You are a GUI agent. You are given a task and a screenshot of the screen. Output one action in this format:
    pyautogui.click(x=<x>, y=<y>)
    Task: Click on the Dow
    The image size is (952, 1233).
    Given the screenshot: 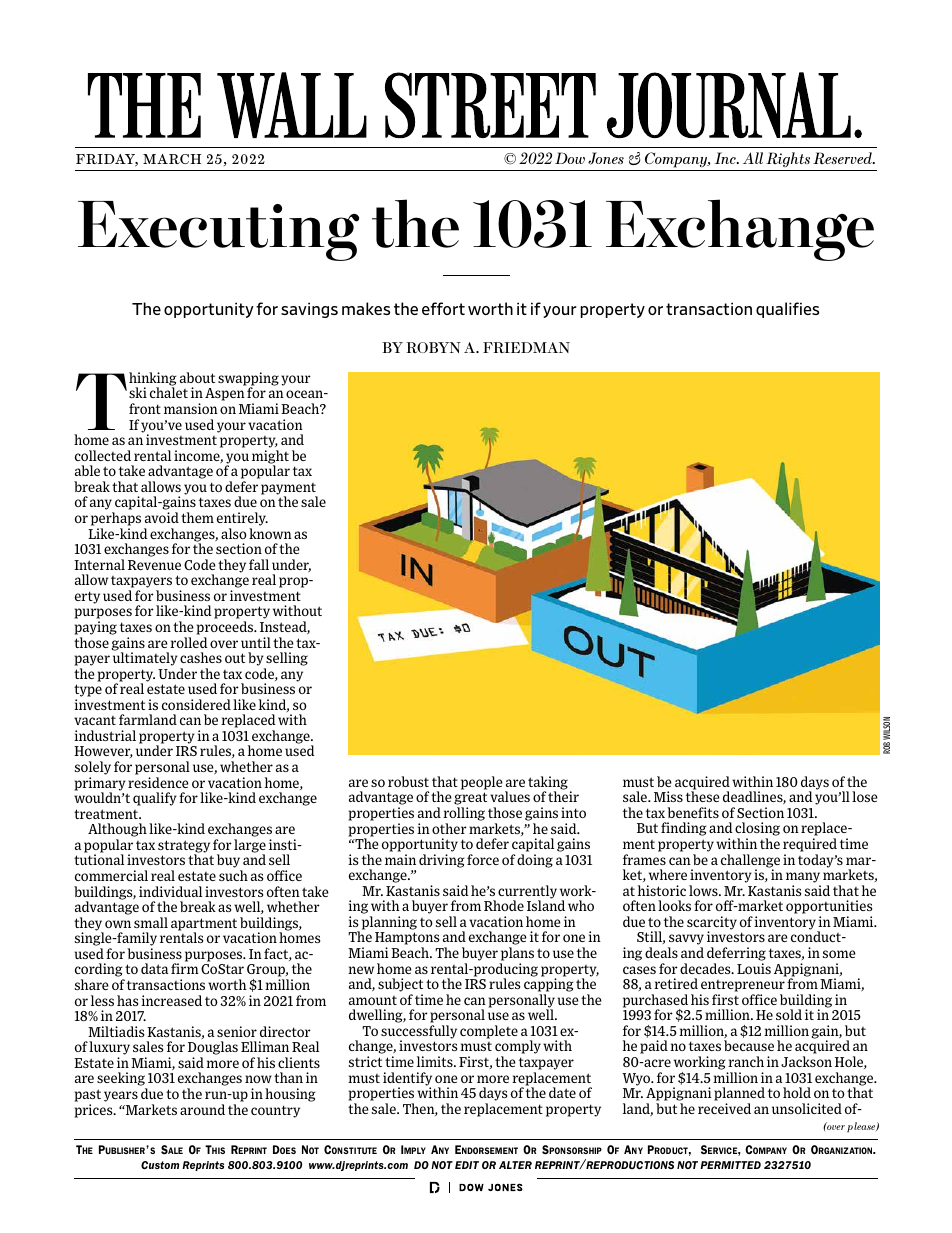 What is the action you would take?
    pyautogui.click(x=570, y=158)
